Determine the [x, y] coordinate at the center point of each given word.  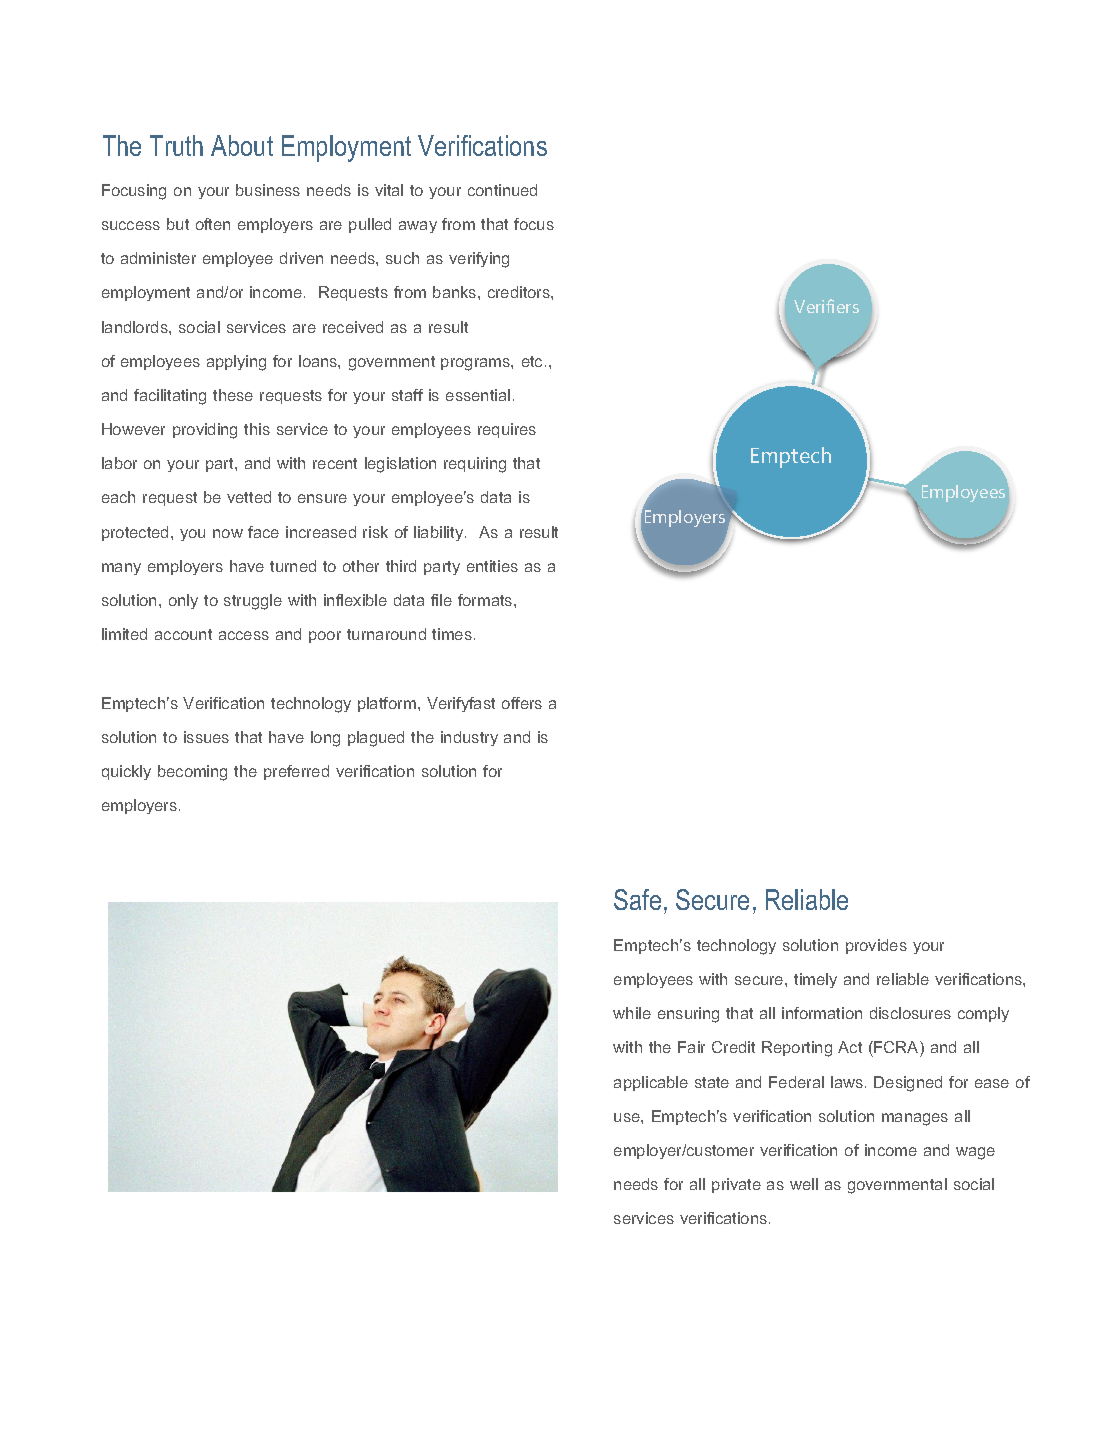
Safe [637, 899]
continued [502, 190]
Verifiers [826, 306]
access [244, 635]
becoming [192, 773]
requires [507, 430]
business [268, 190]
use [628, 1117]
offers [522, 703]
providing [205, 431]
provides [876, 946]
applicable [651, 1083]
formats [486, 600]
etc [532, 361]
